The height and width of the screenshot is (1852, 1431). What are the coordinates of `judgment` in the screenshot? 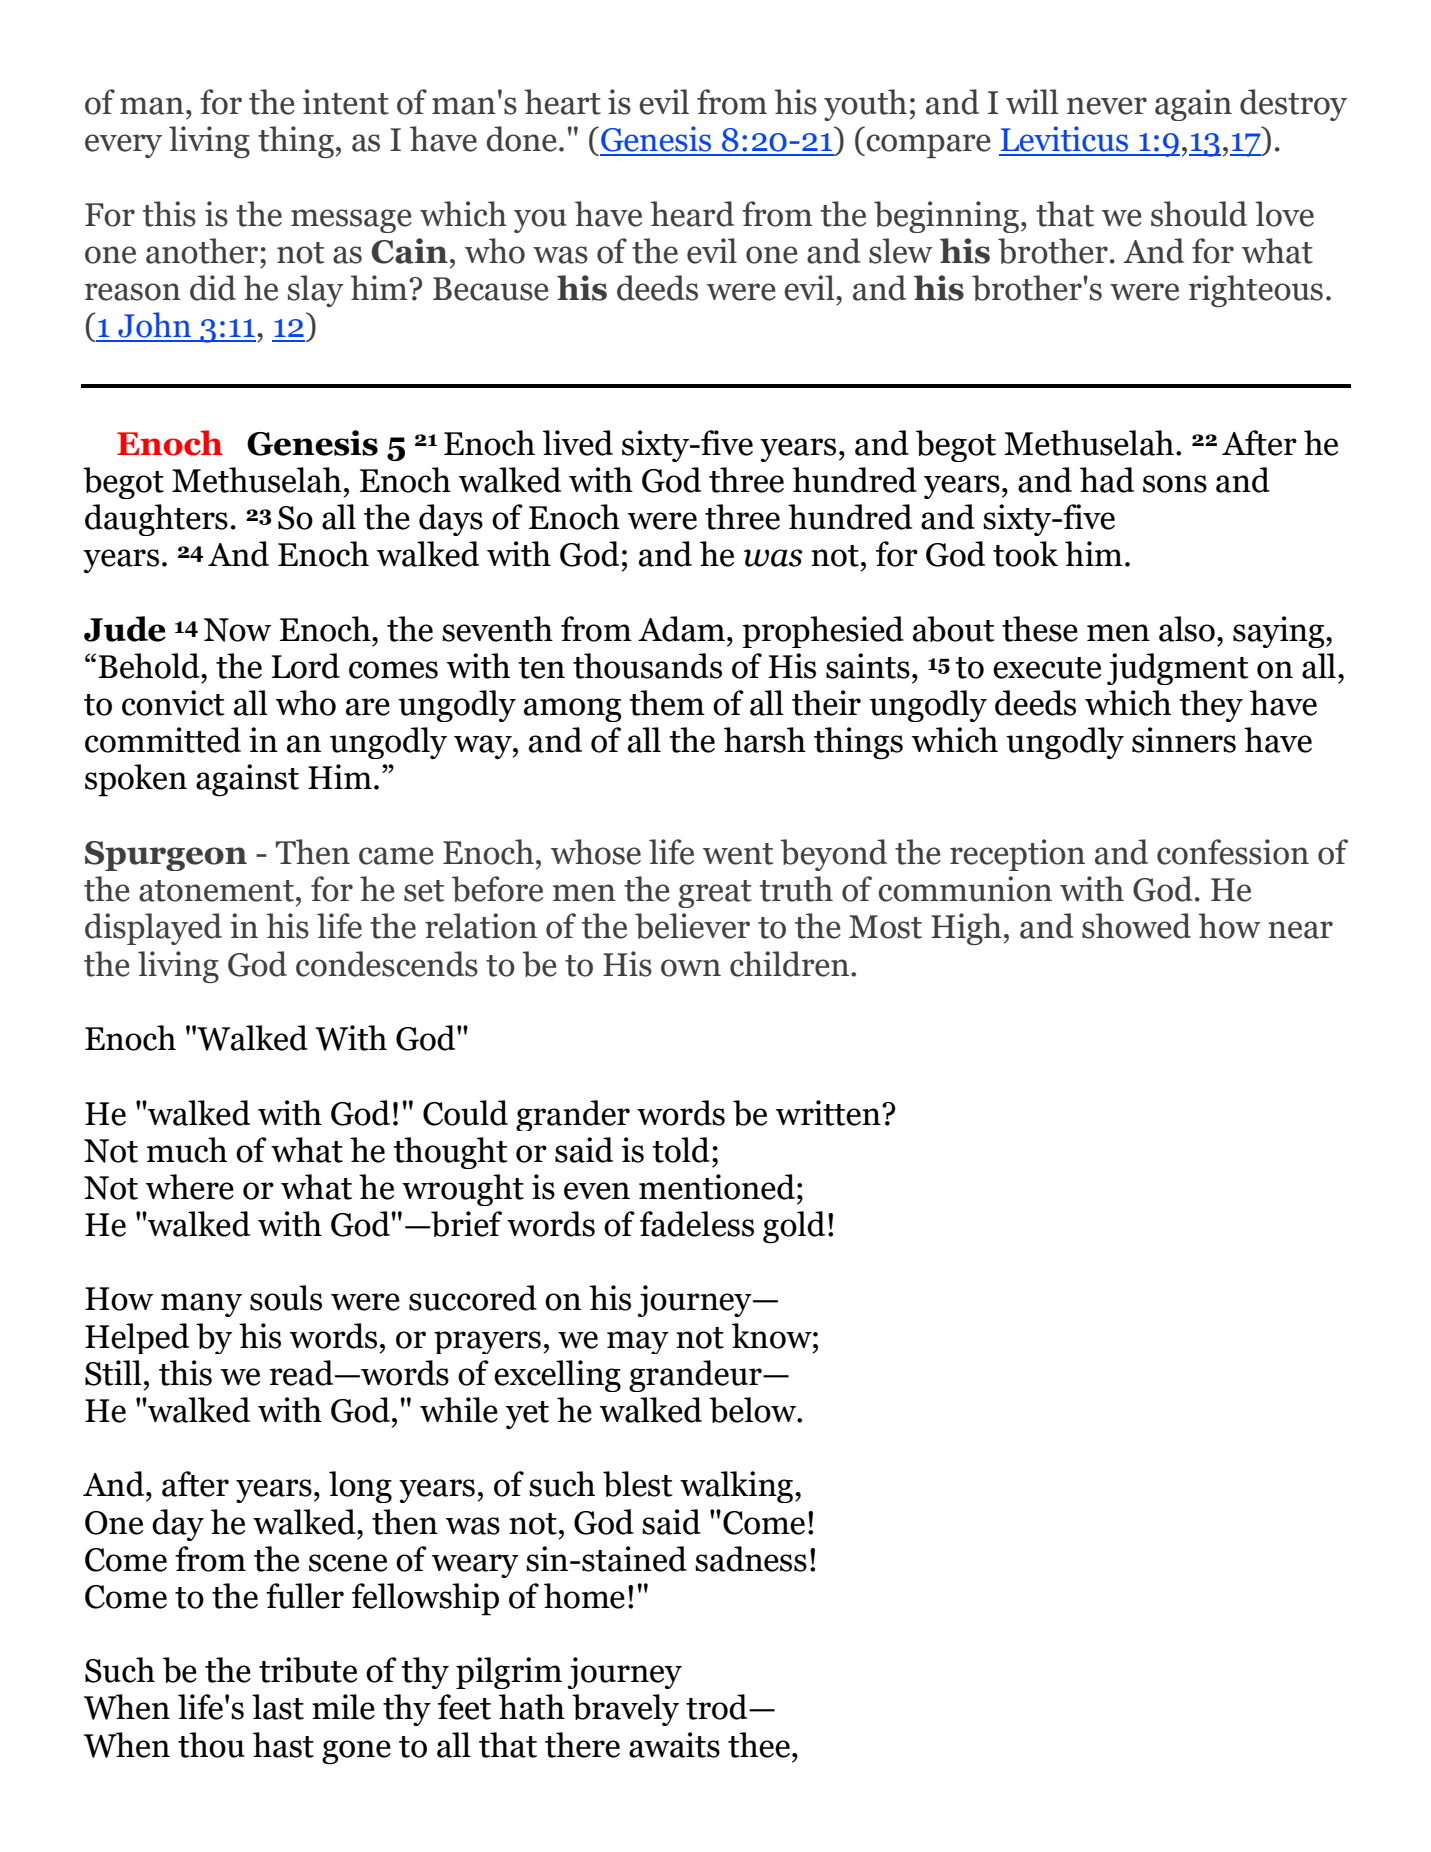 It's located at (1178, 669).
